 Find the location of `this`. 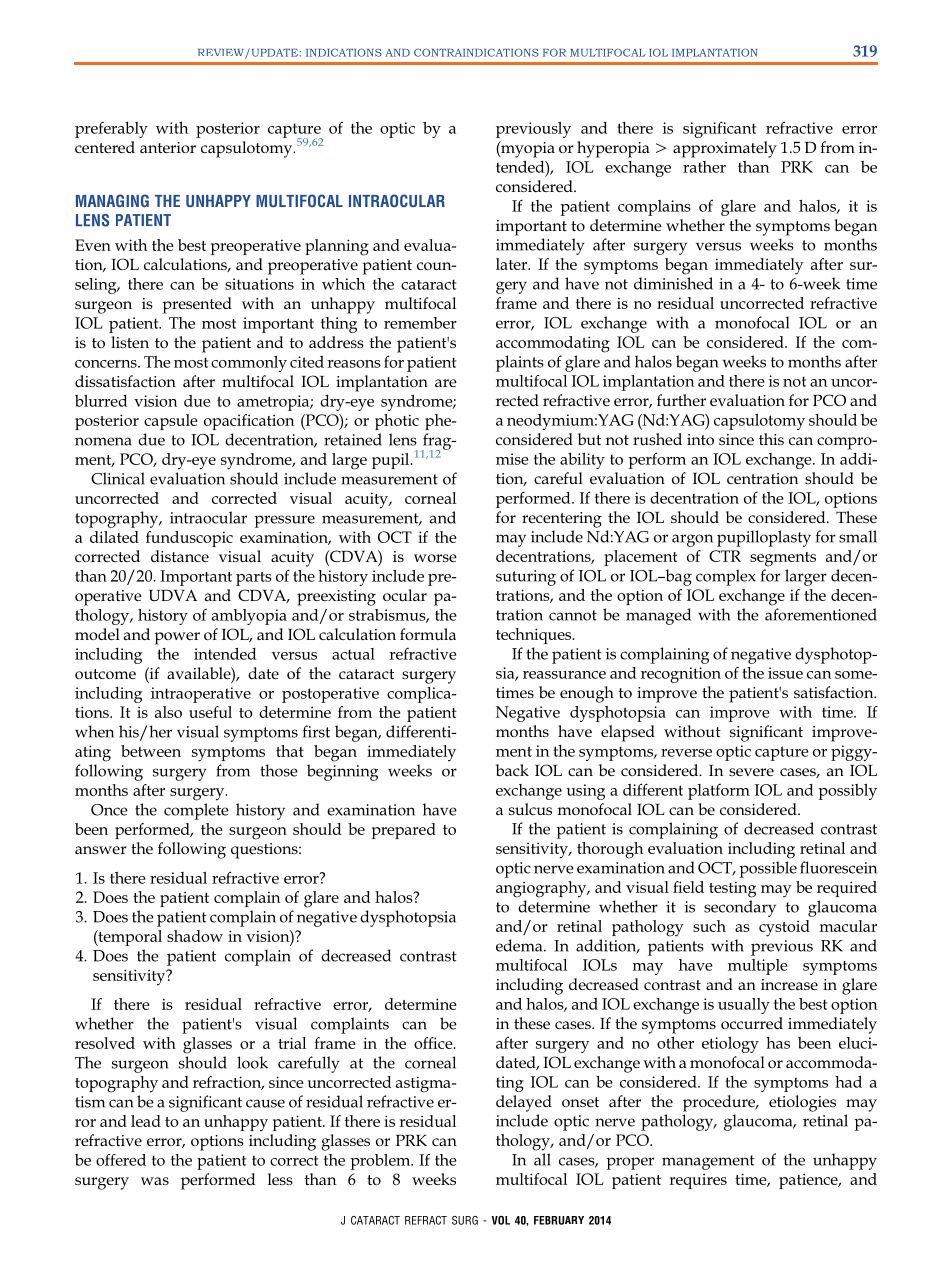

this is located at coordinates (771, 439).
